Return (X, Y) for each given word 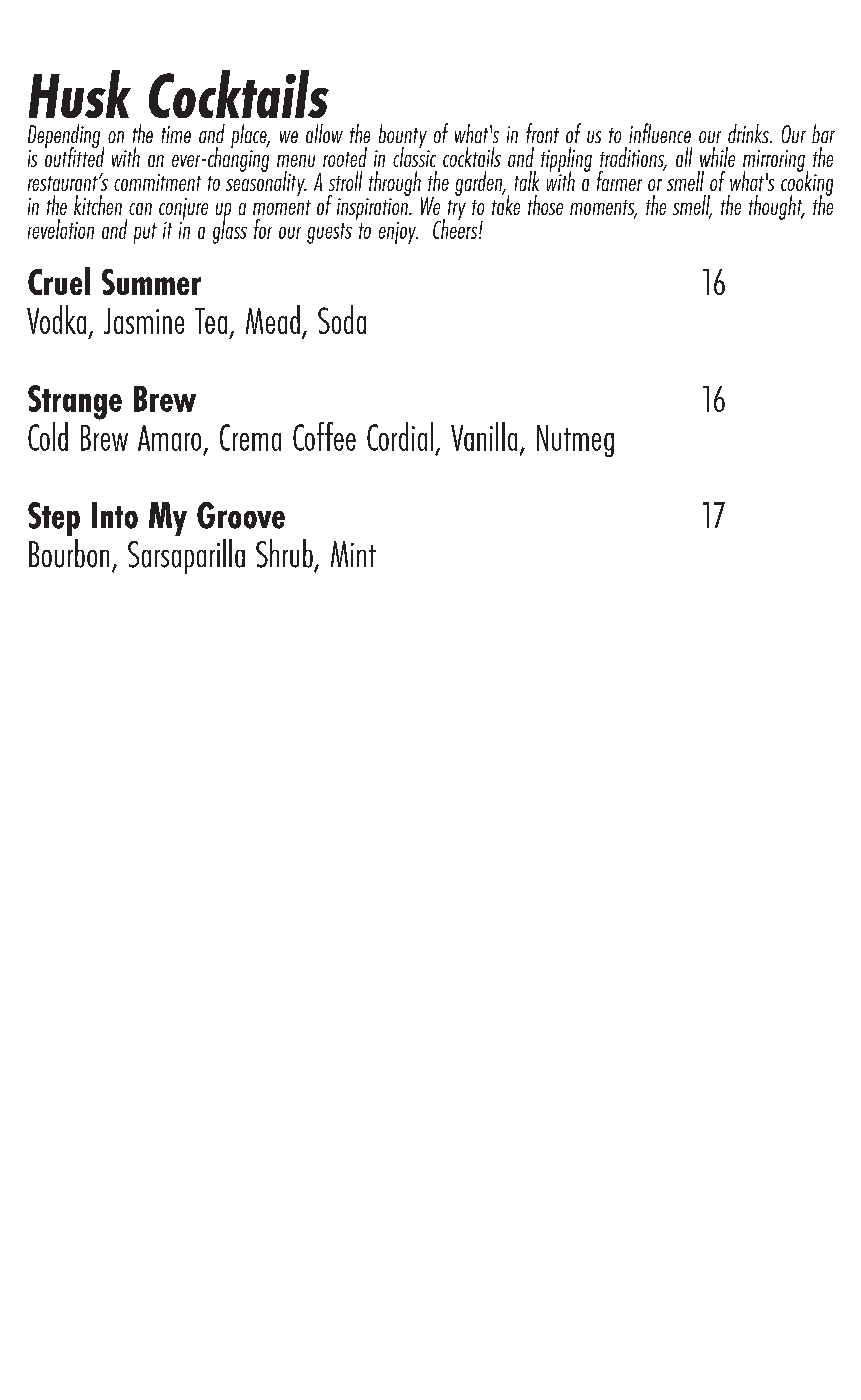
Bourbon (69, 553)
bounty (403, 137)
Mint (353, 554)
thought (777, 207)
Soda (342, 319)
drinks (749, 133)
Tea (211, 321)
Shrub (284, 553)
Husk (80, 94)
